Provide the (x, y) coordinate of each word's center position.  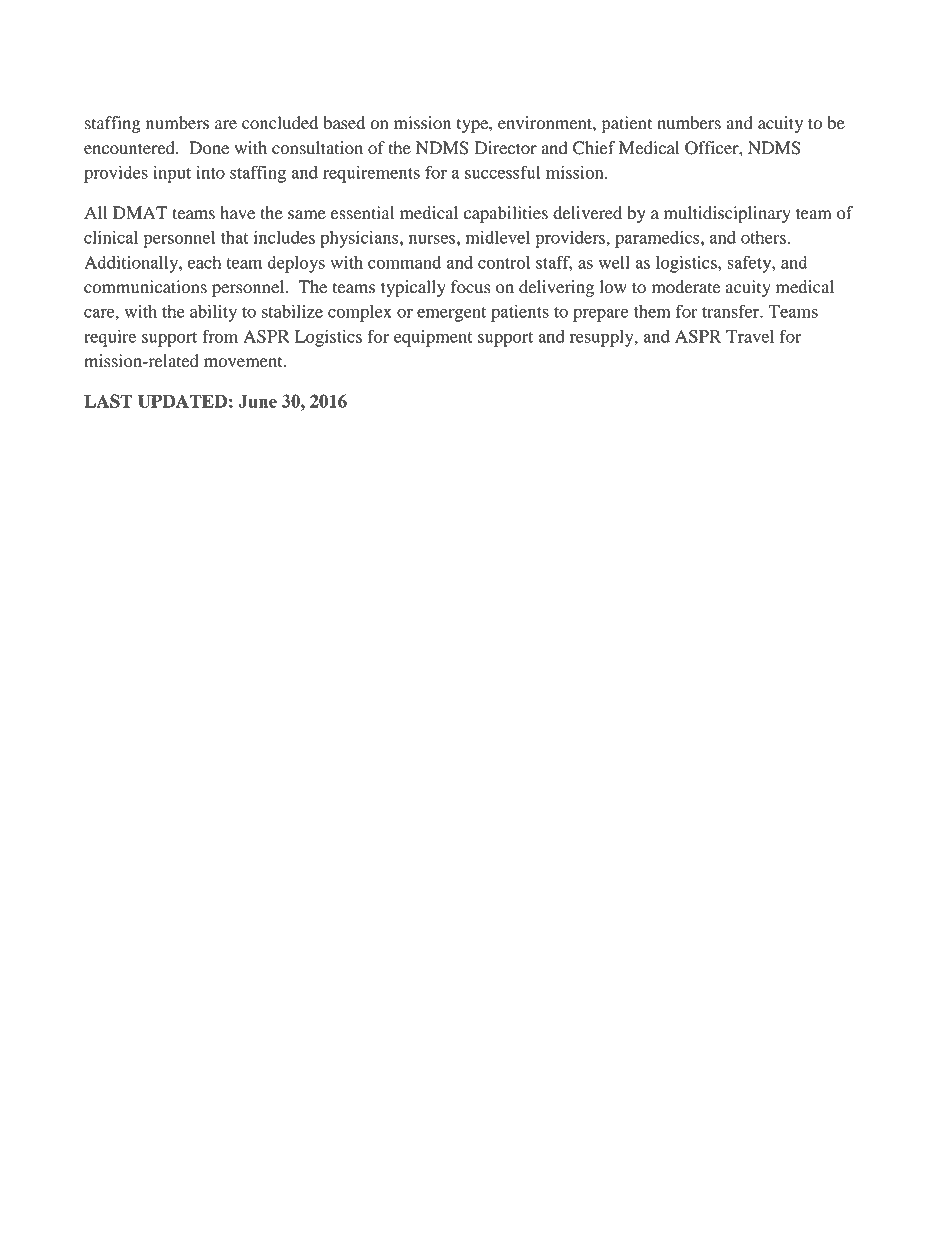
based (344, 123)
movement (244, 362)
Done (209, 148)
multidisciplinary (727, 214)
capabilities (506, 214)
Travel (750, 336)
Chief (594, 148)
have (237, 213)
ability (213, 313)
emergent (451, 314)
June (257, 401)
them (652, 311)
